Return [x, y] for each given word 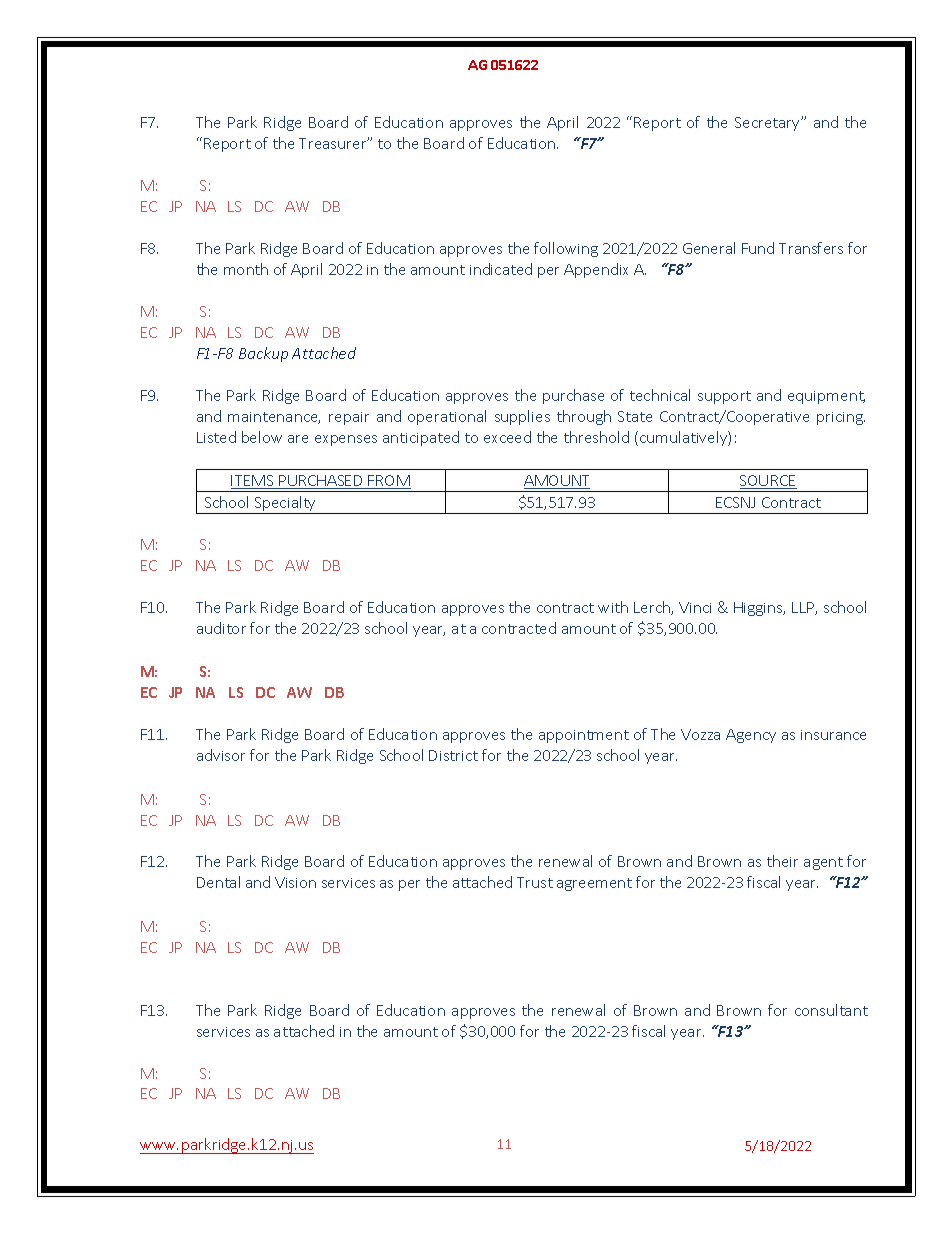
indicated [501, 269]
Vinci [695, 607]
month [246, 269]
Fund [758, 248]
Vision [295, 882]
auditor [221, 628]
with [613, 607]
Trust [535, 882]
